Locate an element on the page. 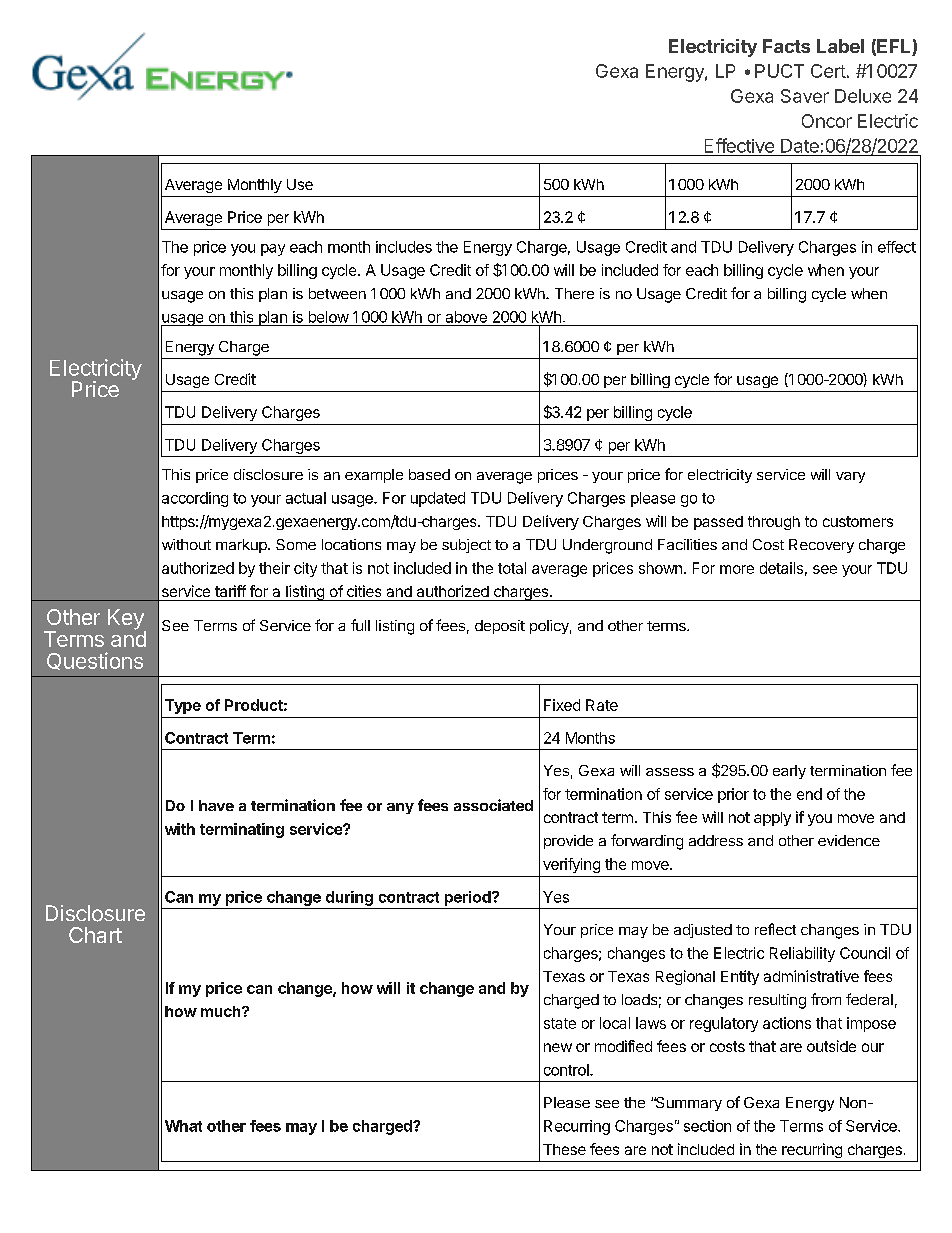  Use is located at coordinates (300, 184).
